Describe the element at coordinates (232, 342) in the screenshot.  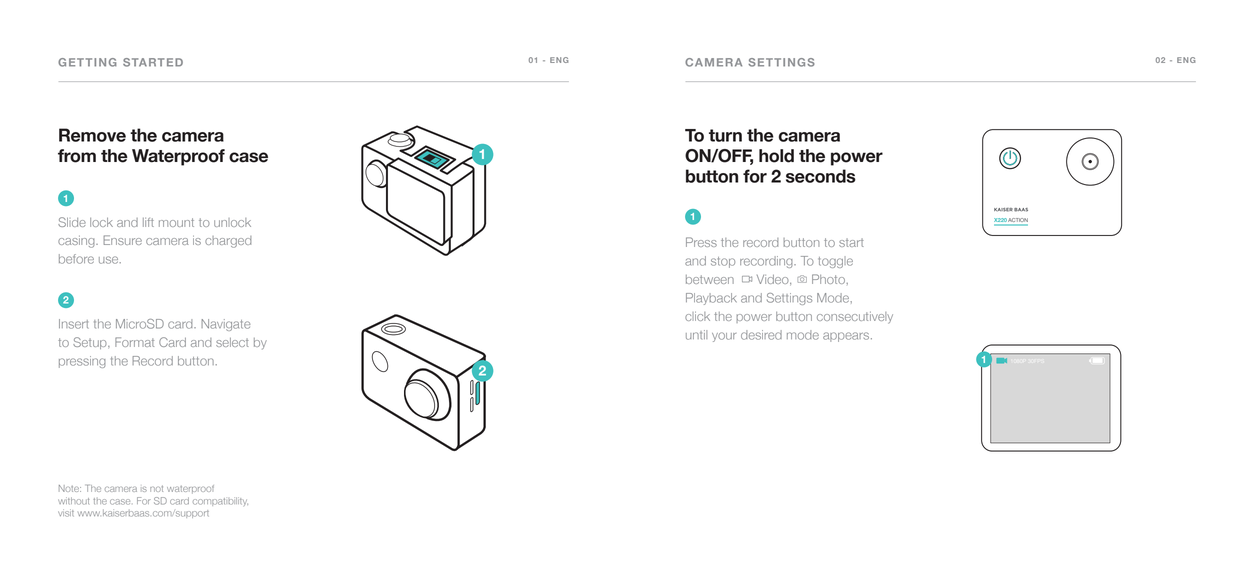
I see `select` at that location.
